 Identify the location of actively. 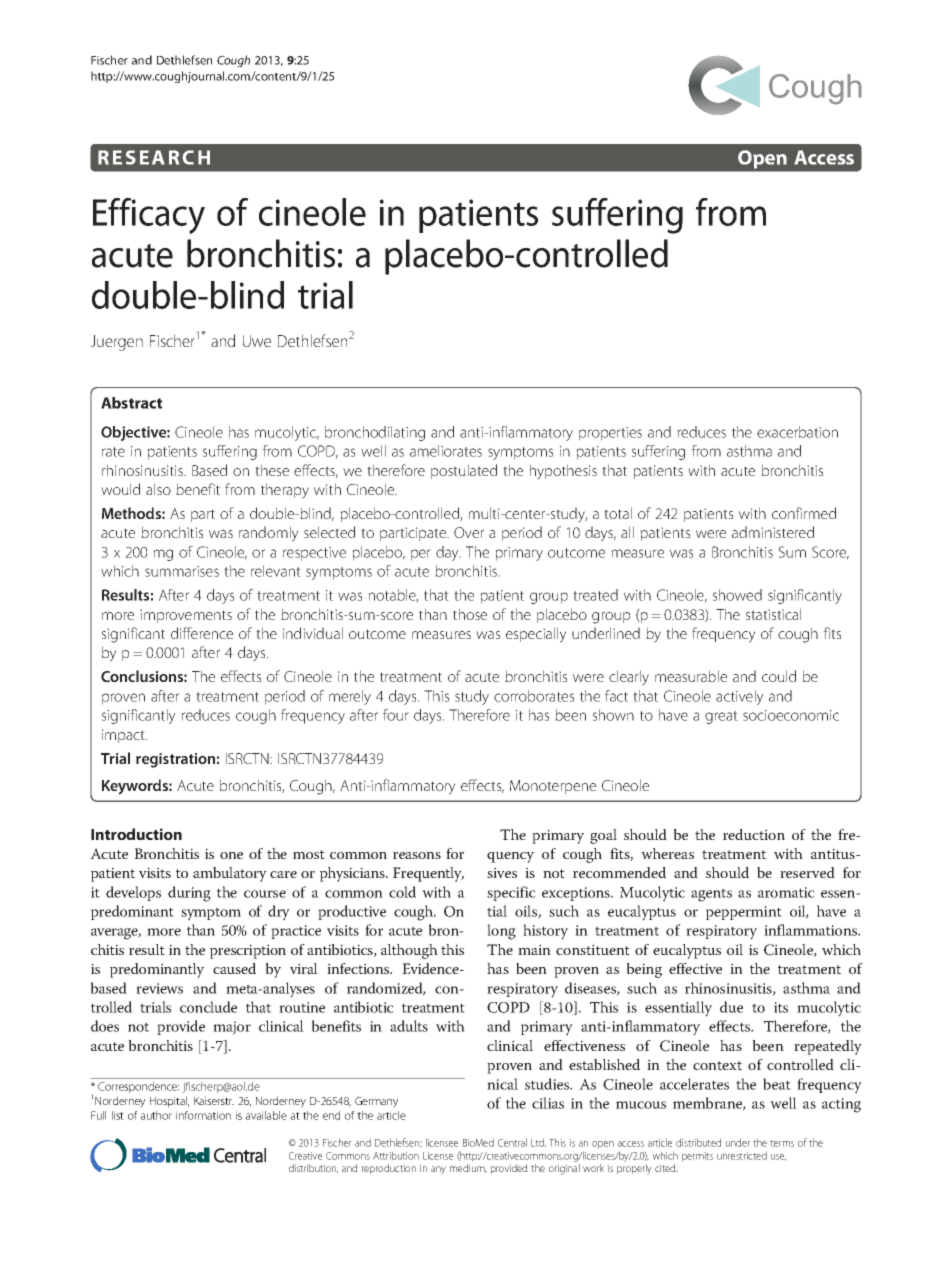
(739, 697).
